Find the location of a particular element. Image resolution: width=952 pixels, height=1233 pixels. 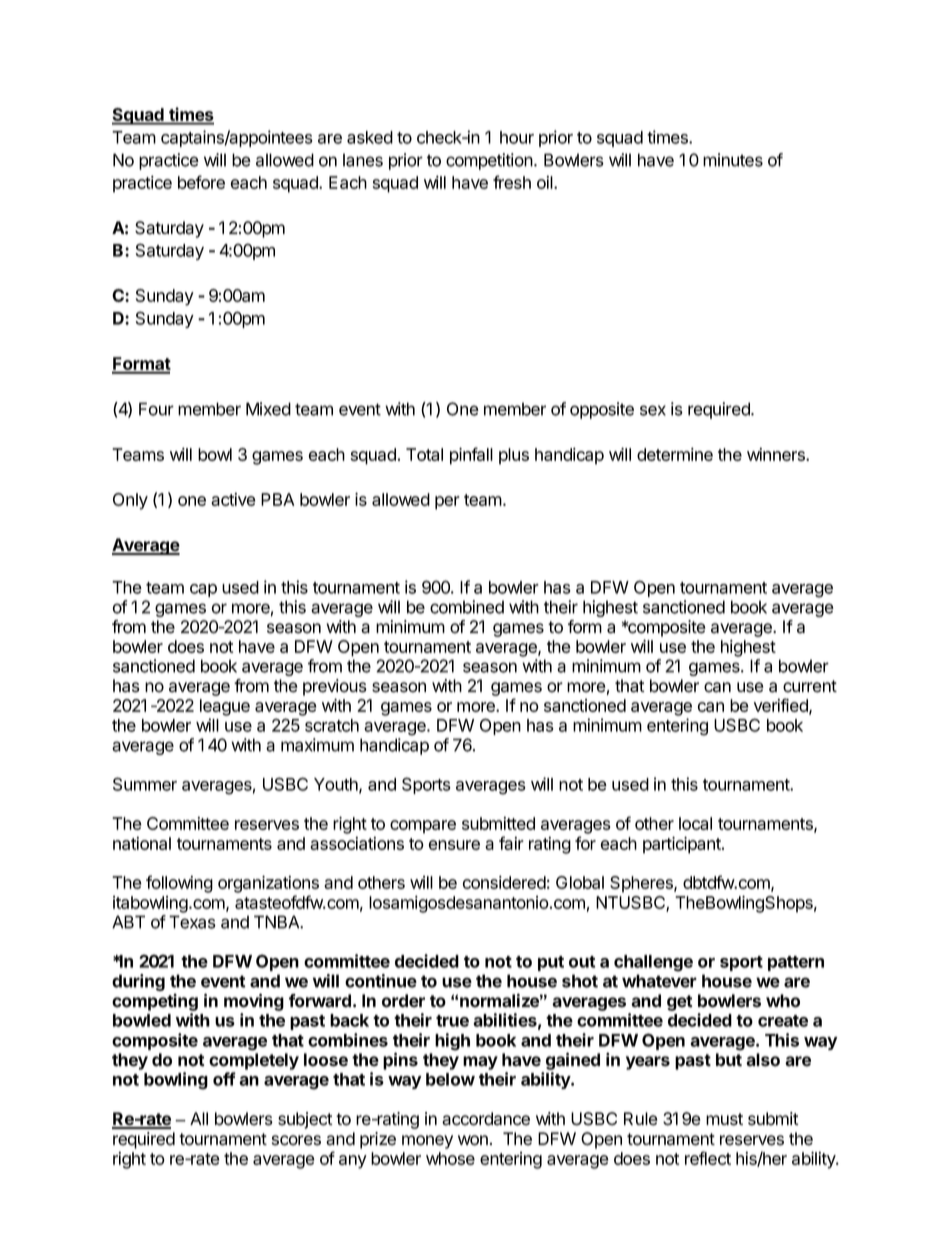

combined is located at coordinates (467, 607).
